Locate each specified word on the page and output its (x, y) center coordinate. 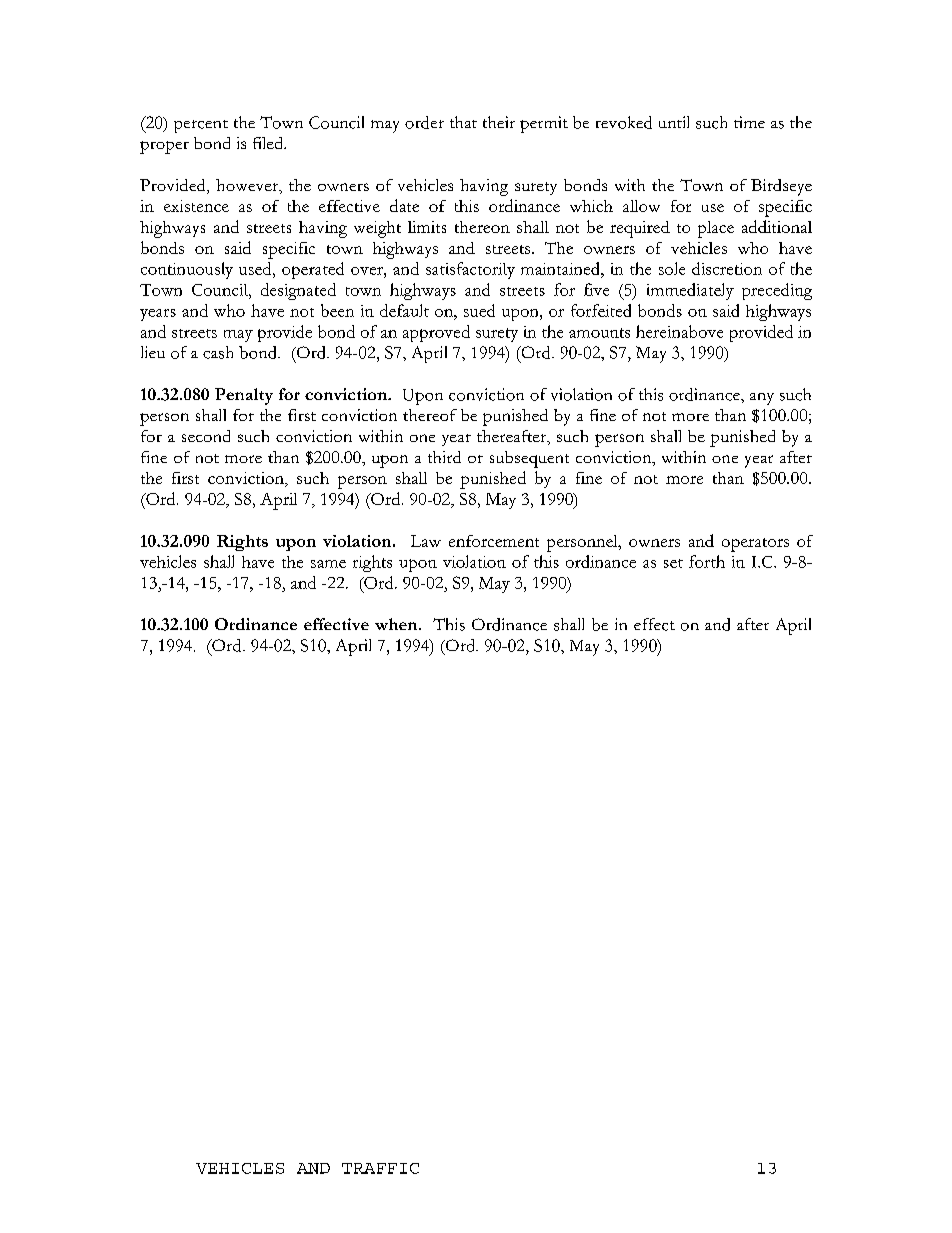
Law (426, 541)
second (206, 436)
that (463, 122)
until (674, 122)
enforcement (494, 541)
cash (218, 352)
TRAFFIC (380, 1168)
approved (436, 333)
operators (755, 545)
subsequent (529, 459)
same (328, 564)
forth (707, 561)
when (397, 624)
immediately (690, 291)
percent (201, 126)
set (673, 563)
